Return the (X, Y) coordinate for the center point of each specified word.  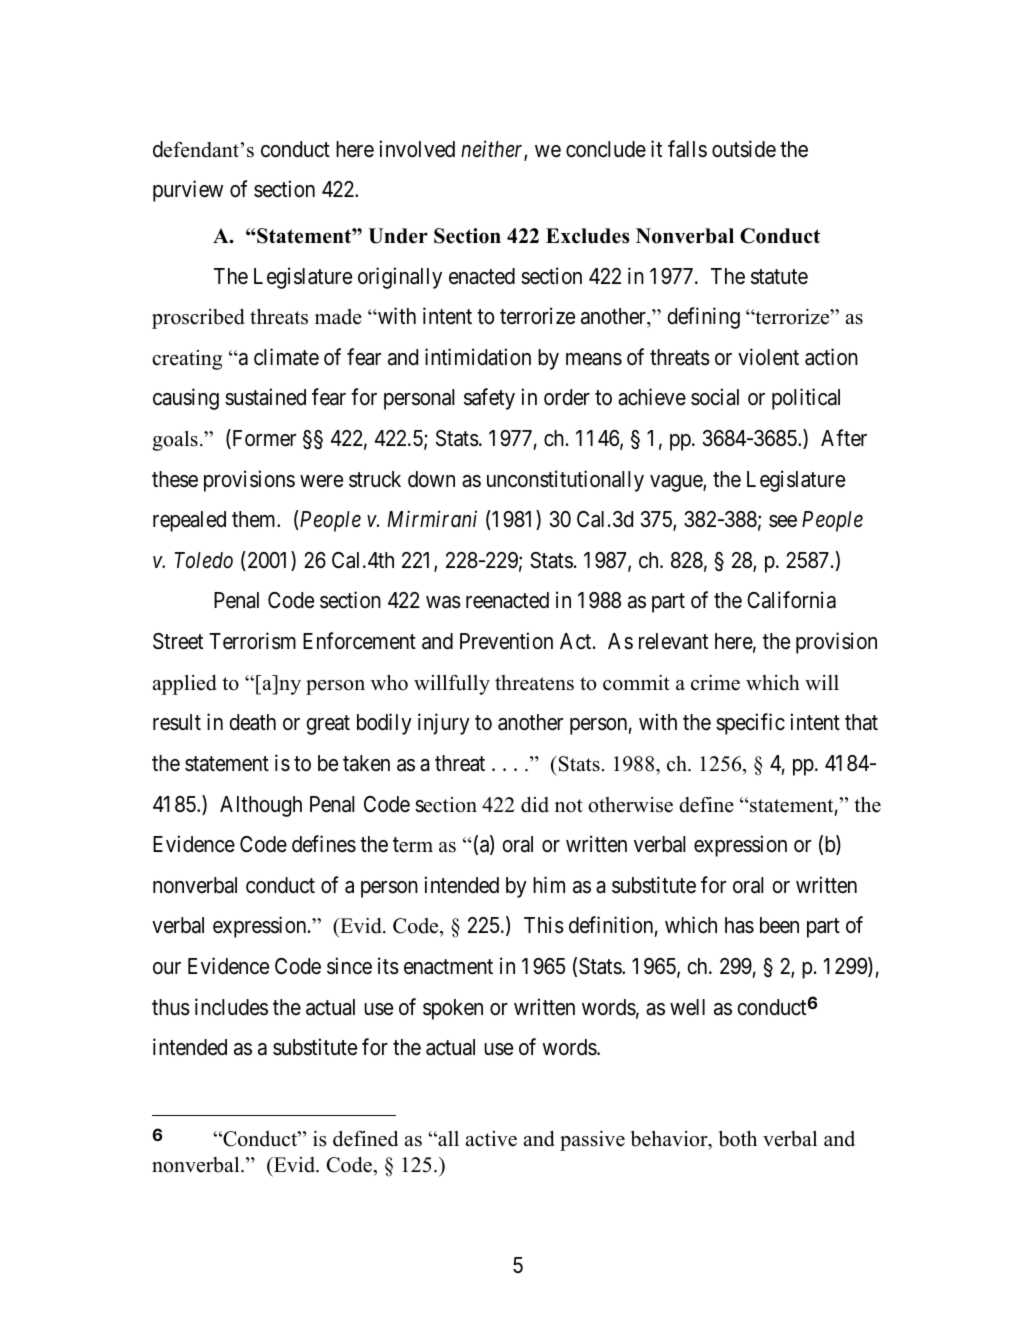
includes (231, 1007)
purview (188, 191)
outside (744, 149)
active (491, 1139)
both (738, 1139)
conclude (606, 149)
